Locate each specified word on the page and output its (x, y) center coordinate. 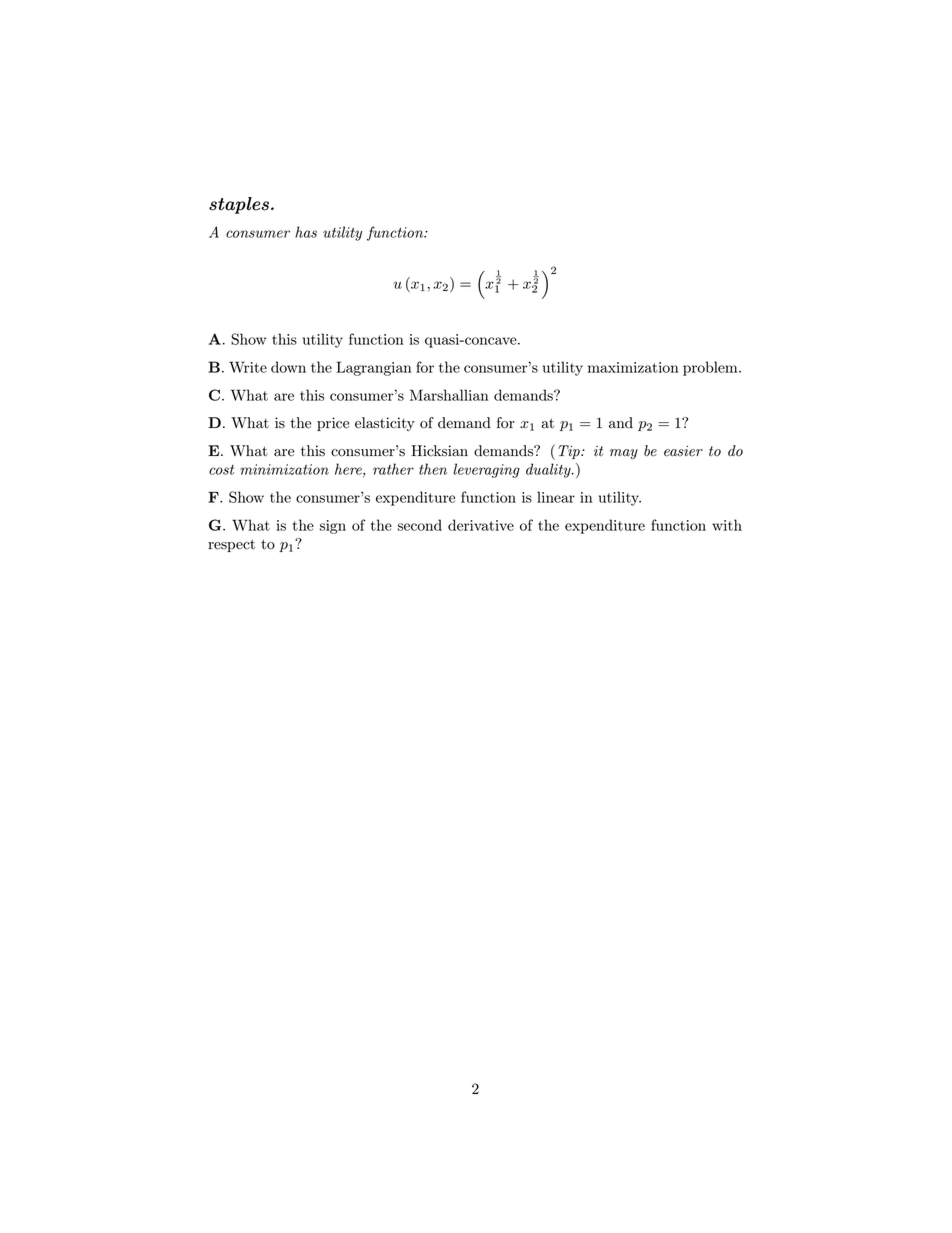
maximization (633, 367)
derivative (481, 525)
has (306, 232)
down (288, 367)
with (727, 525)
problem (711, 368)
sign (333, 527)
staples (239, 205)
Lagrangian (374, 368)
